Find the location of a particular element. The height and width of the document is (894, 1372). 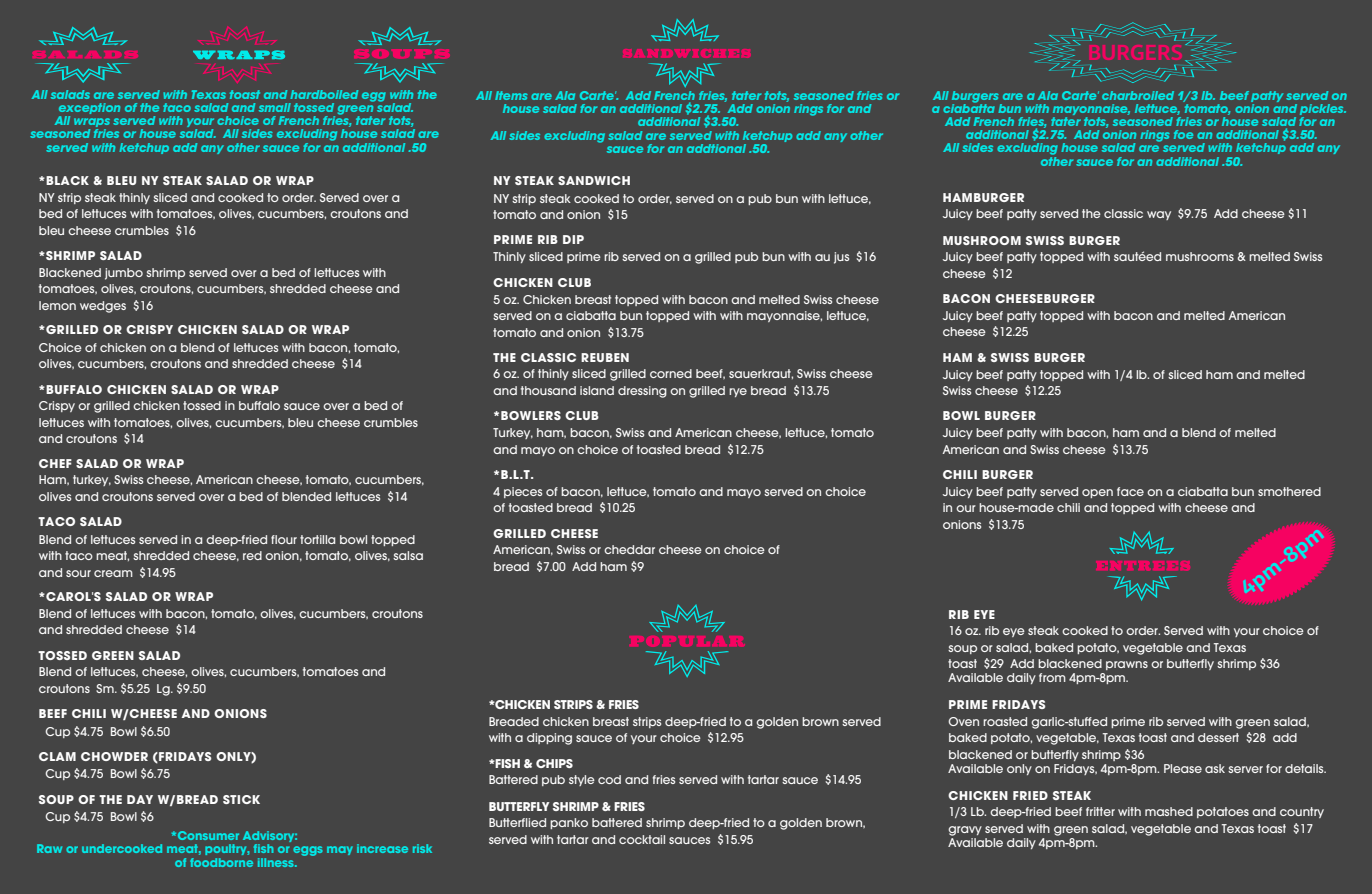

addtional is located at coordinates (716, 148).
